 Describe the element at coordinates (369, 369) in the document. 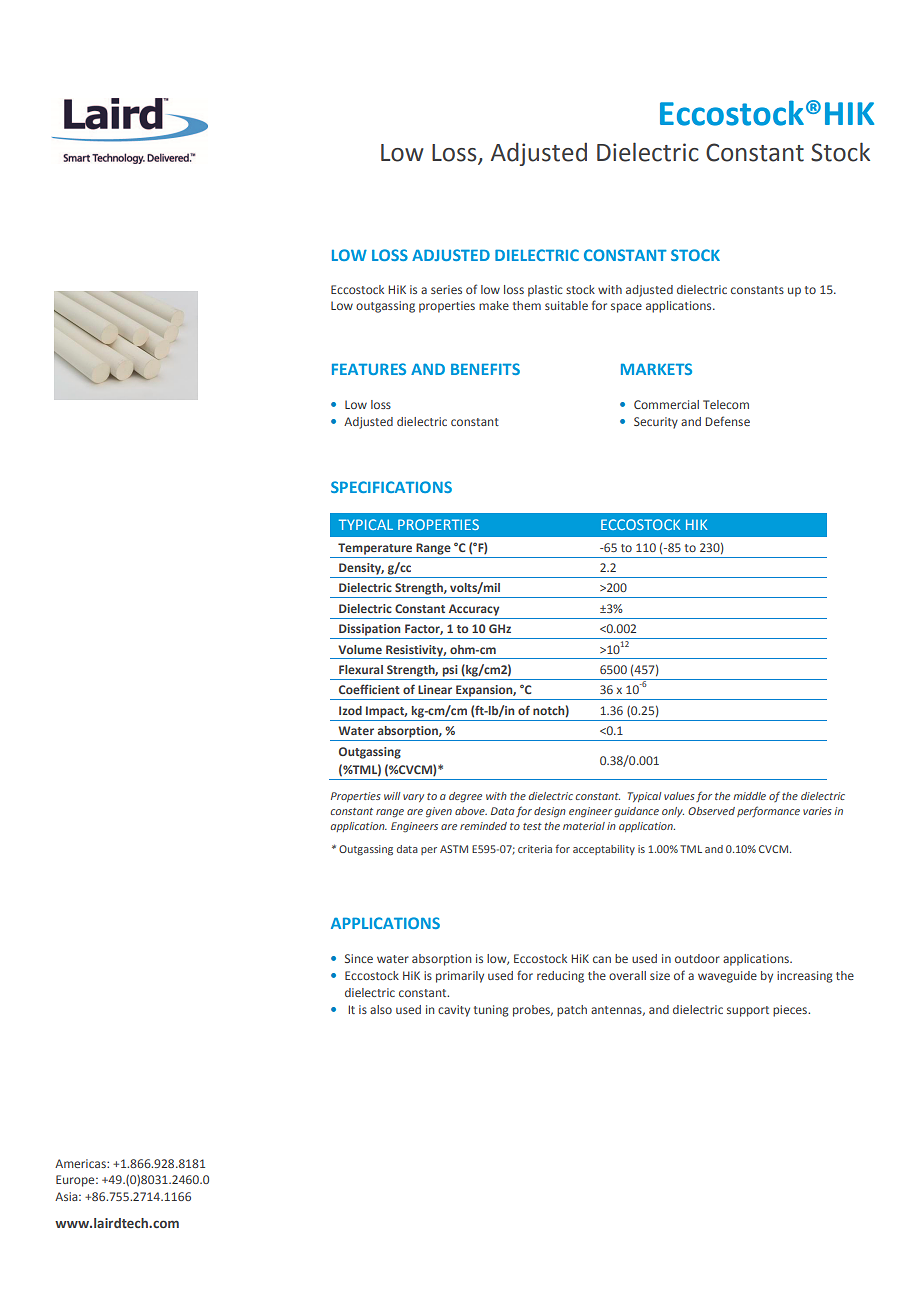

I see `FEATURES` at that location.
